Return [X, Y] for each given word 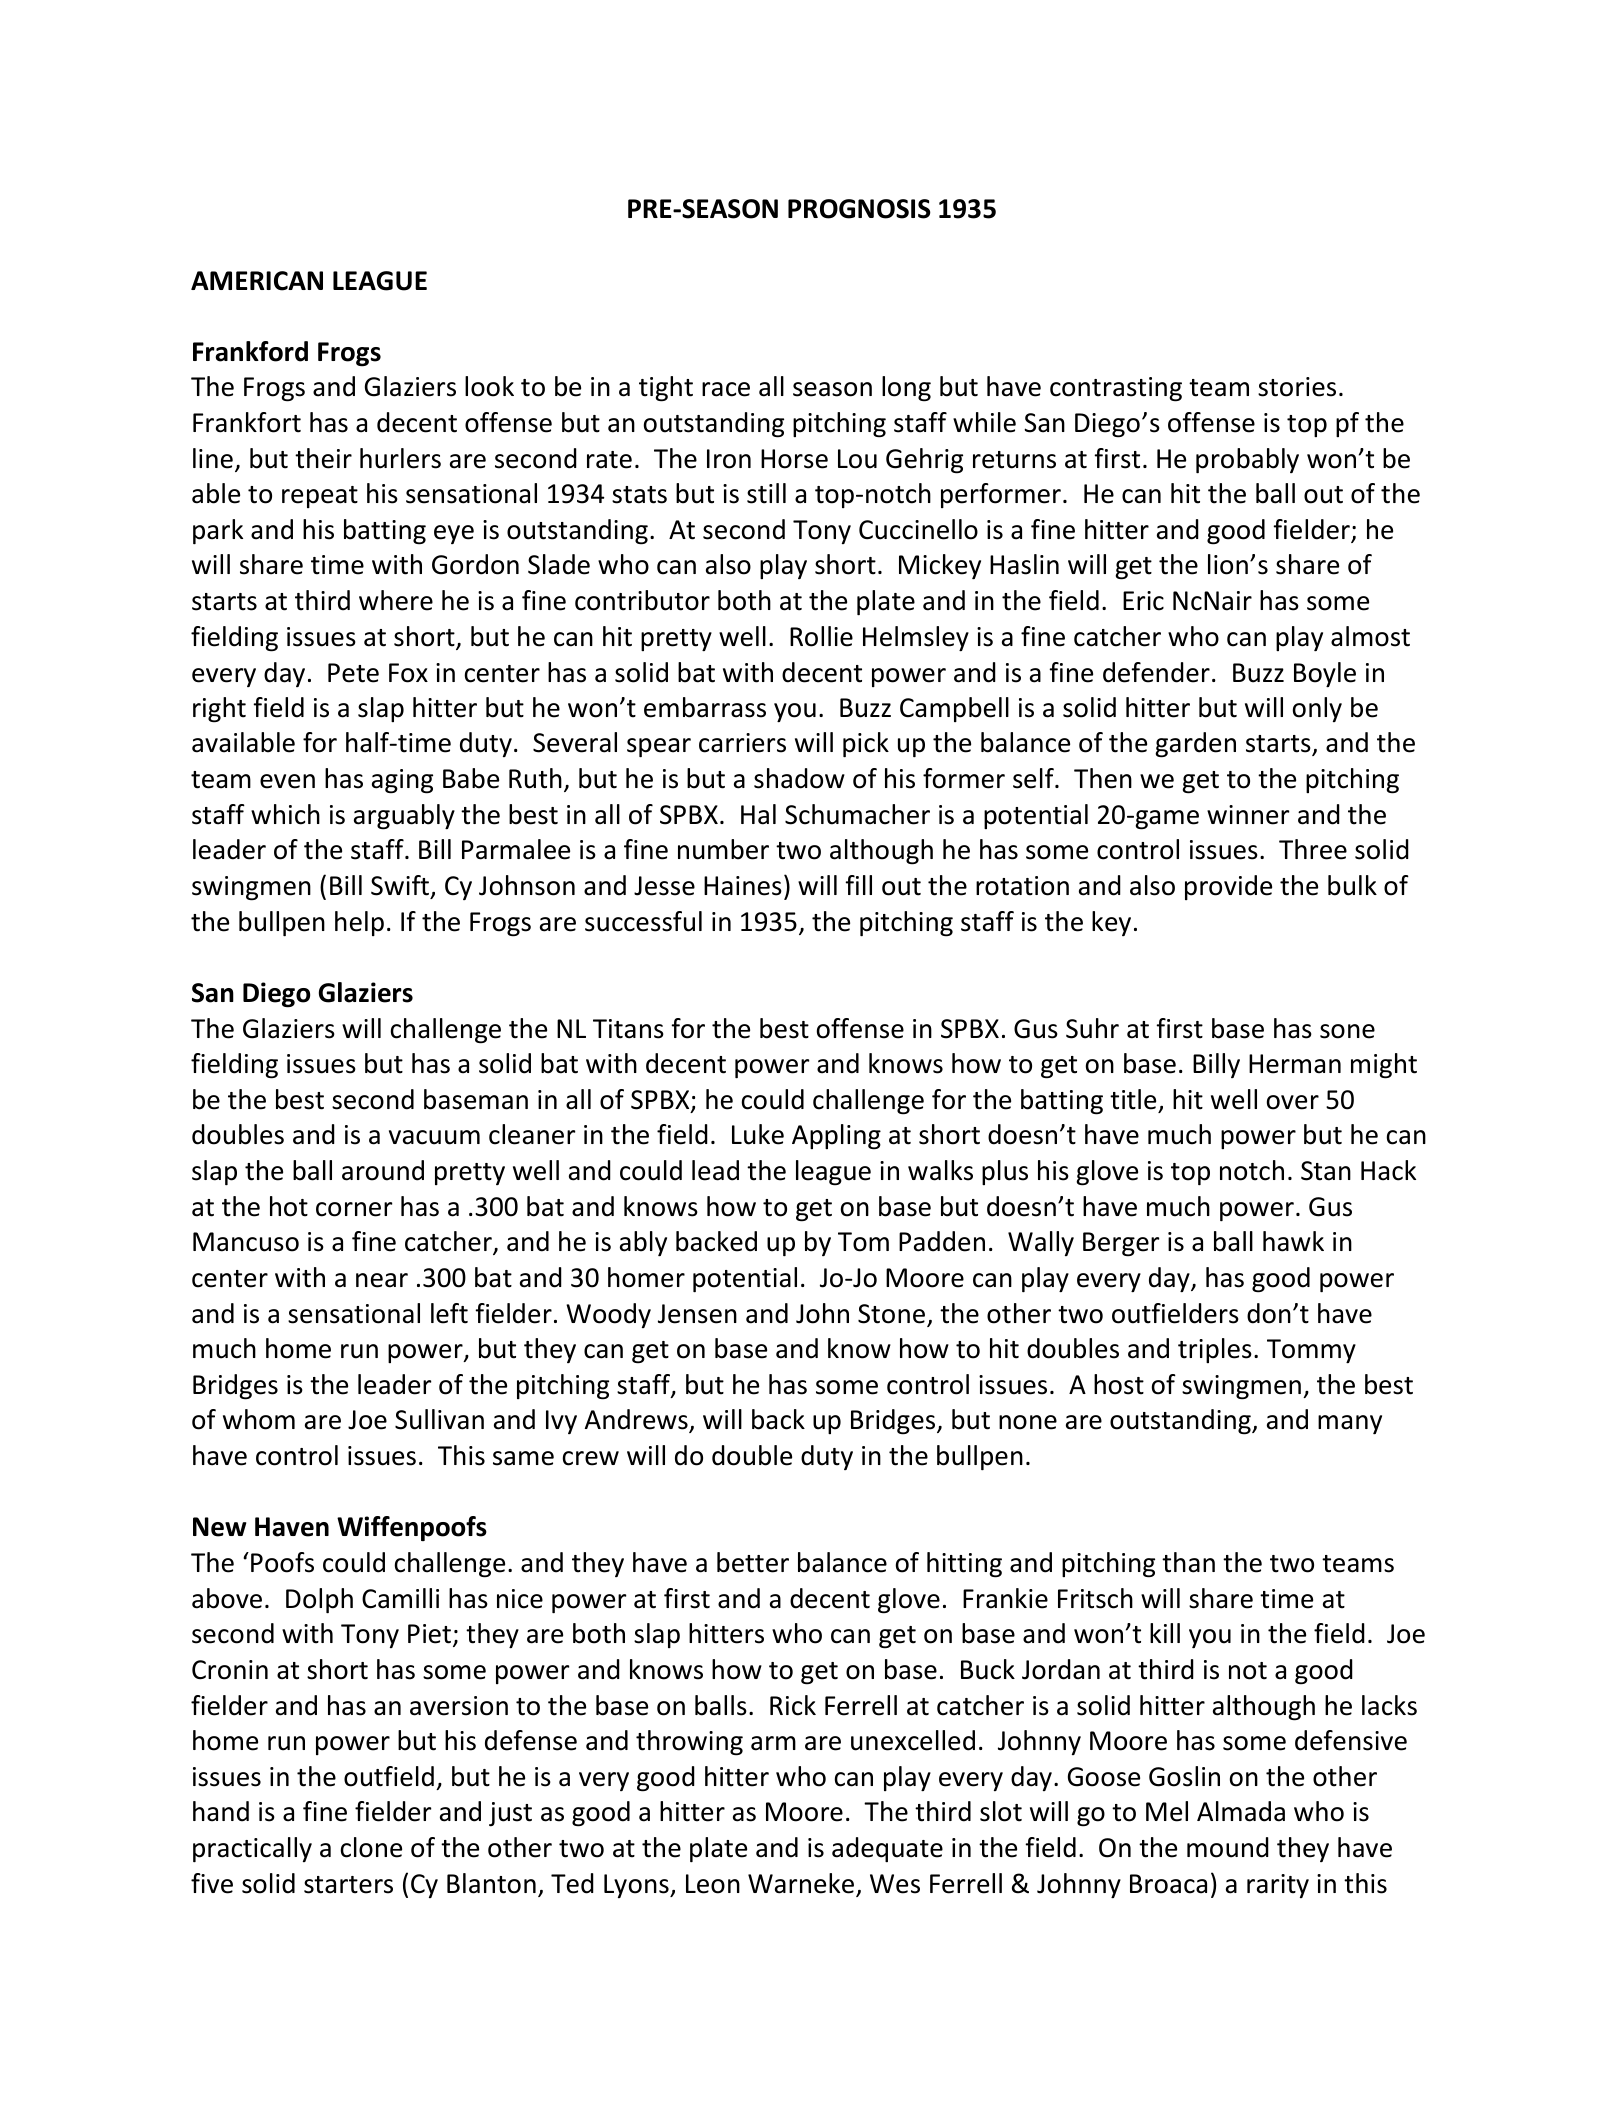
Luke [758, 1134]
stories [1297, 387]
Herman [1295, 1064]
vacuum [434, 1137]
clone [371, 1847]
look [489, 386]
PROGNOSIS [859, 209]
